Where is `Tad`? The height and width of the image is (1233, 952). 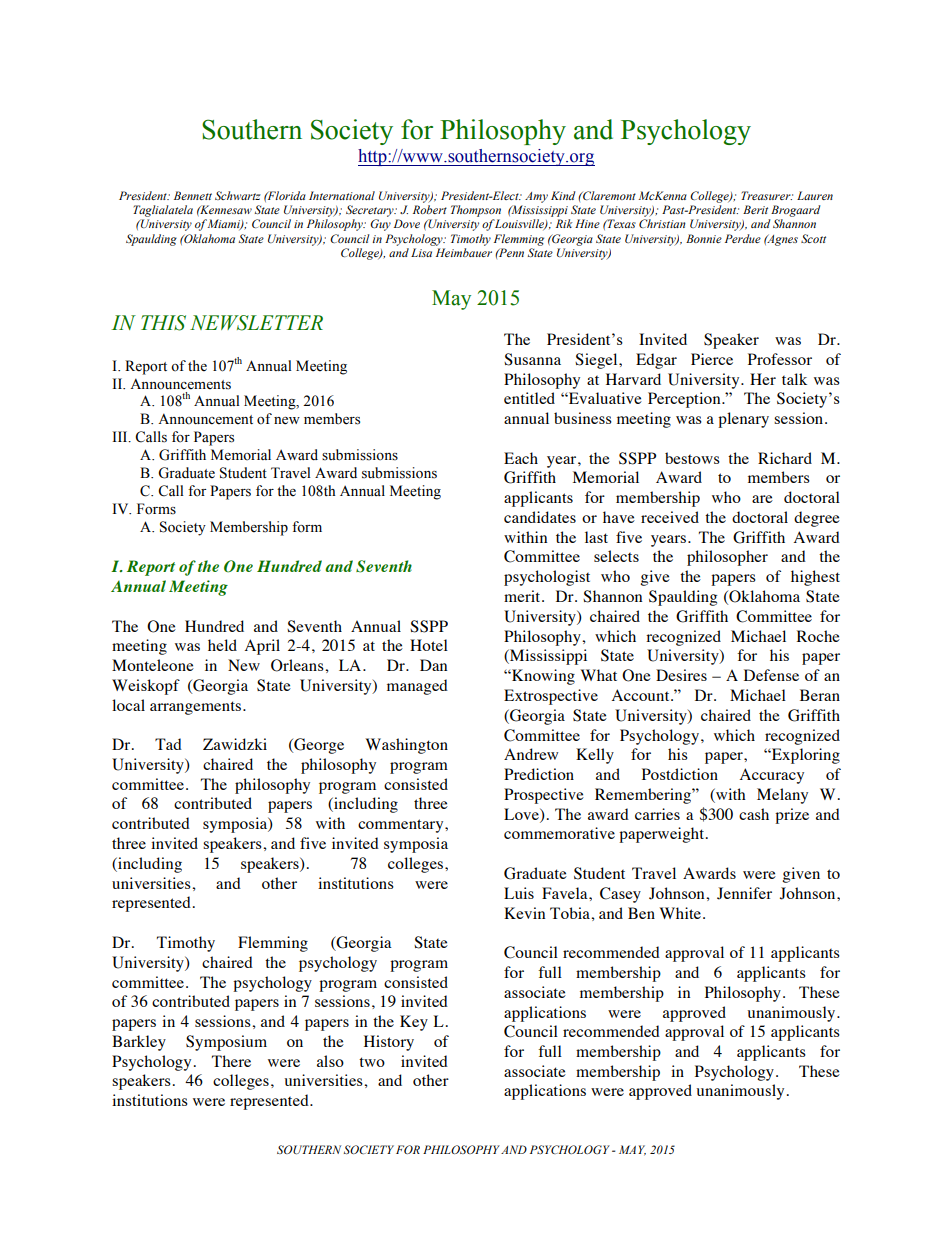 Tad is located at coordinates (168, 744).
